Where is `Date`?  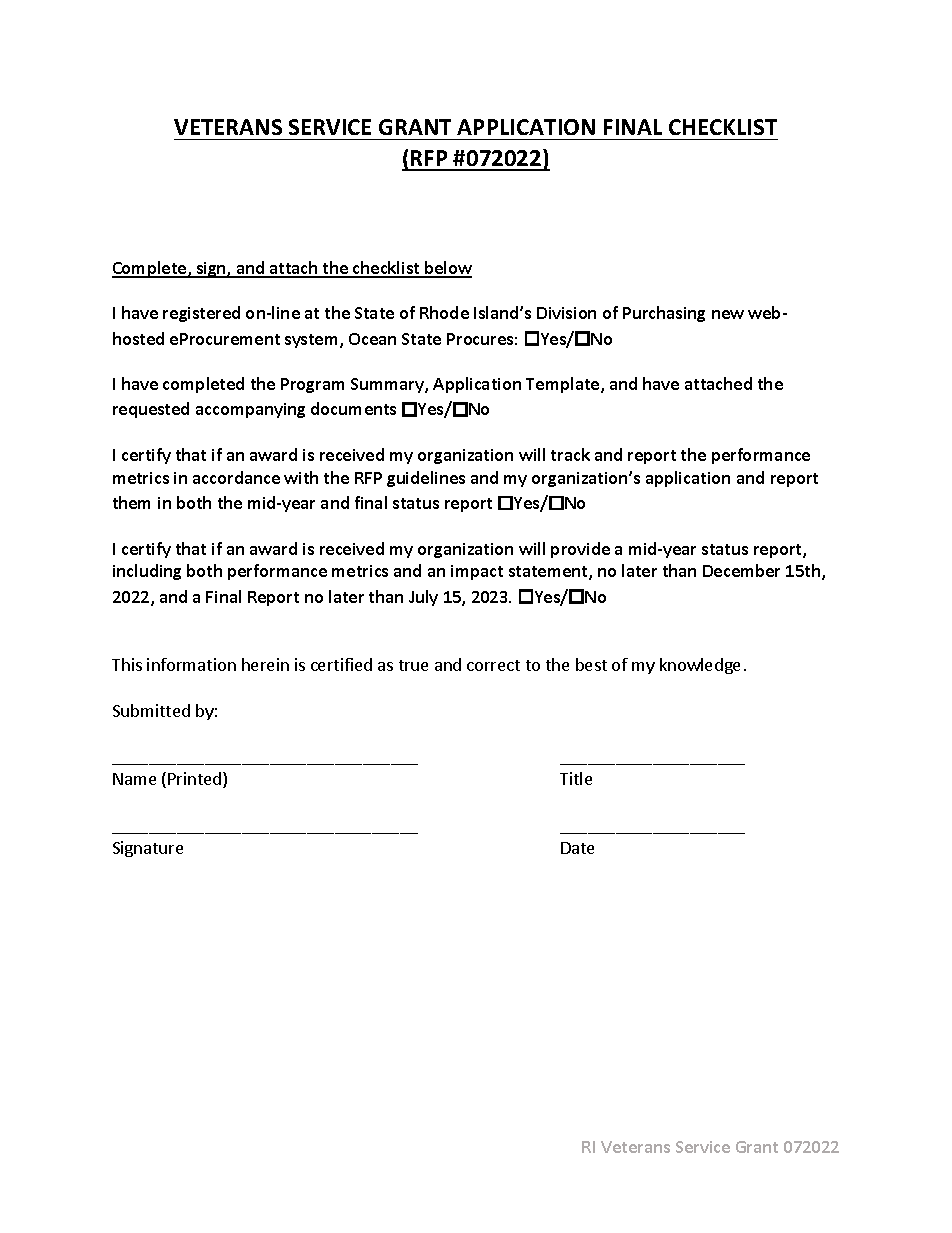
Date is located at coordinates (577, 848).
